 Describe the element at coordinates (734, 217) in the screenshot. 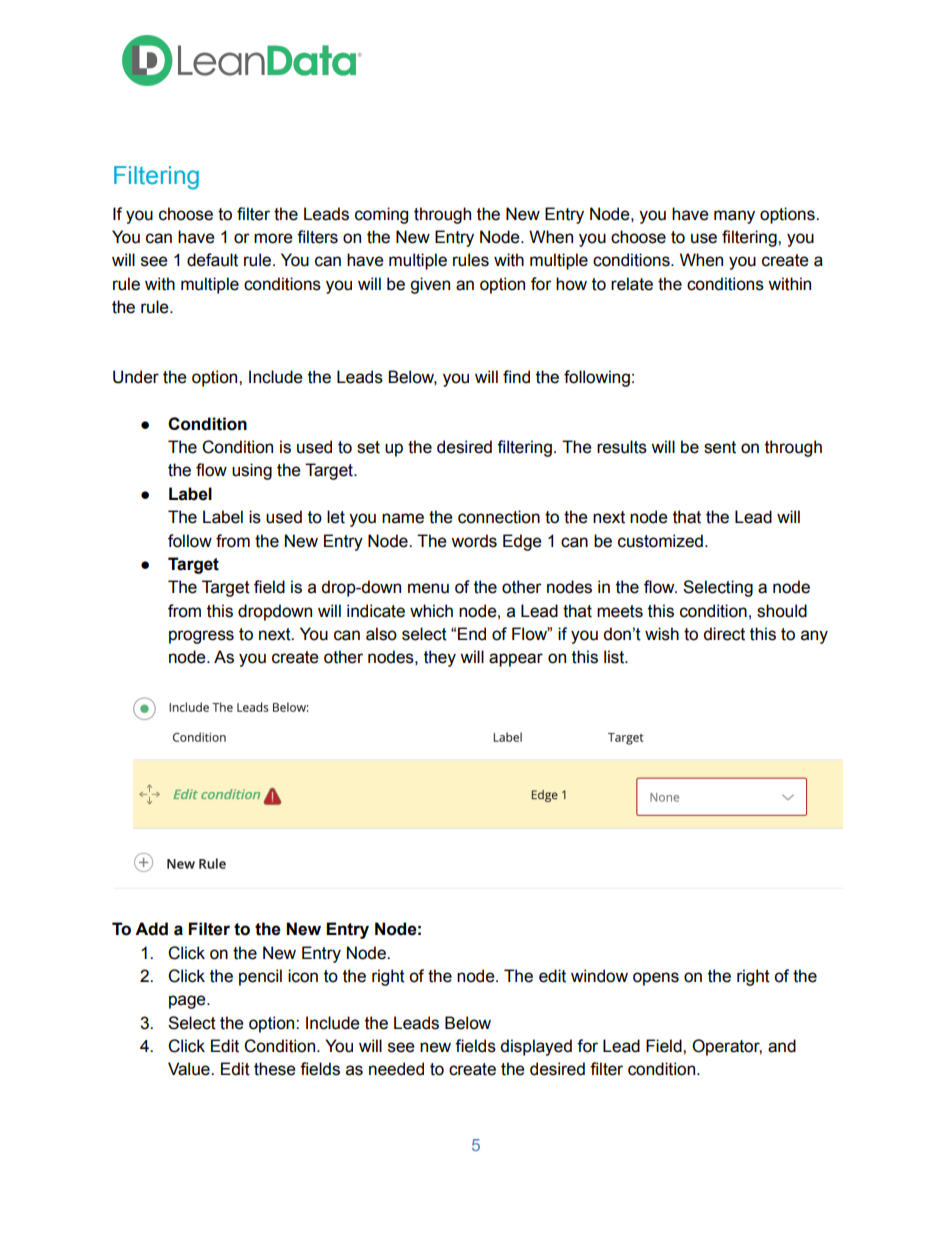

I see `many` at that location.
